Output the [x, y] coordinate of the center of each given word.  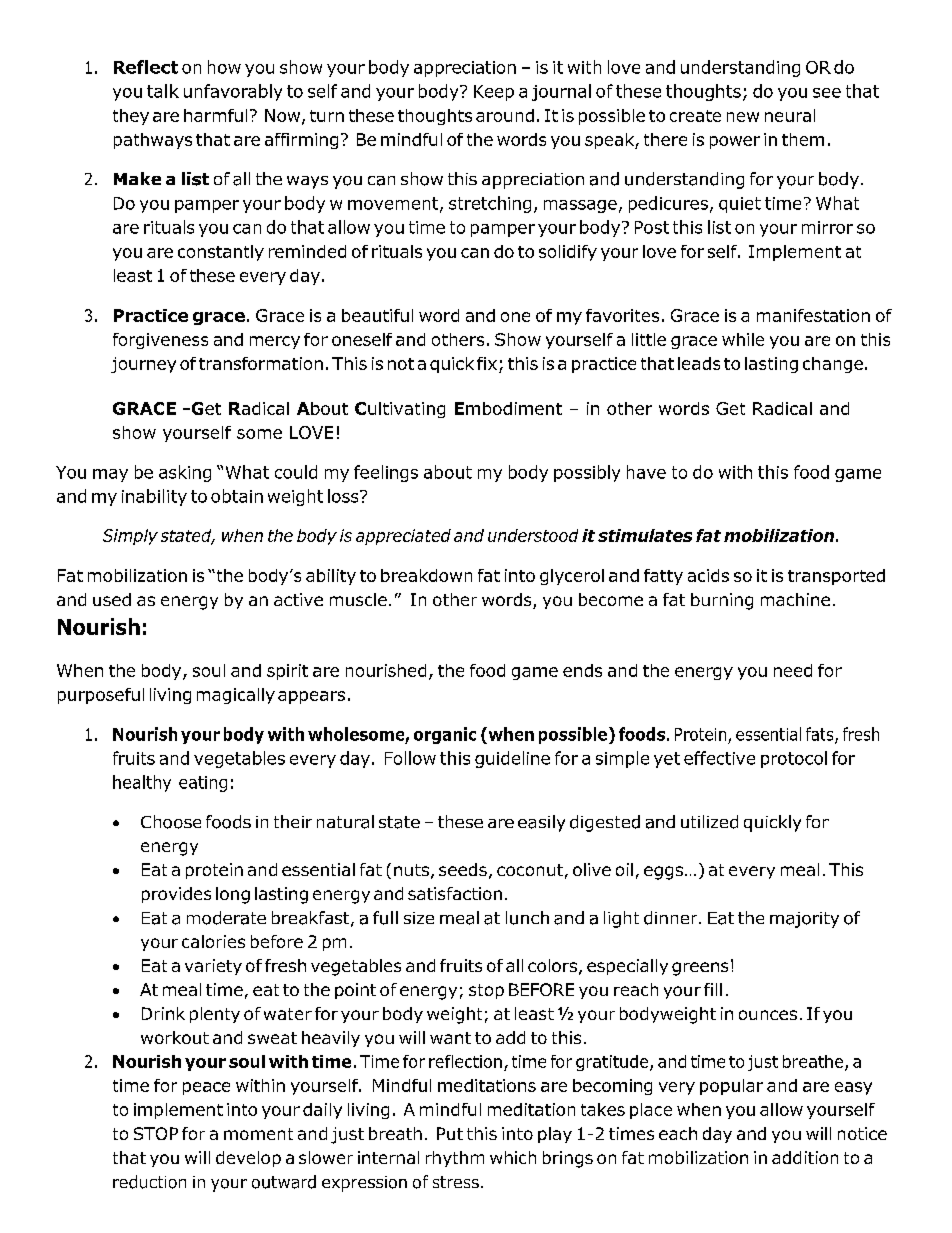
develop [248, 1159]
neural [790, 115]
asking [185, 473]
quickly [772, 823]
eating [203, 784]
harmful [215, 115]
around [505, 115]
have [646, 472]
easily [541, 823]
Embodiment [508, 408]
